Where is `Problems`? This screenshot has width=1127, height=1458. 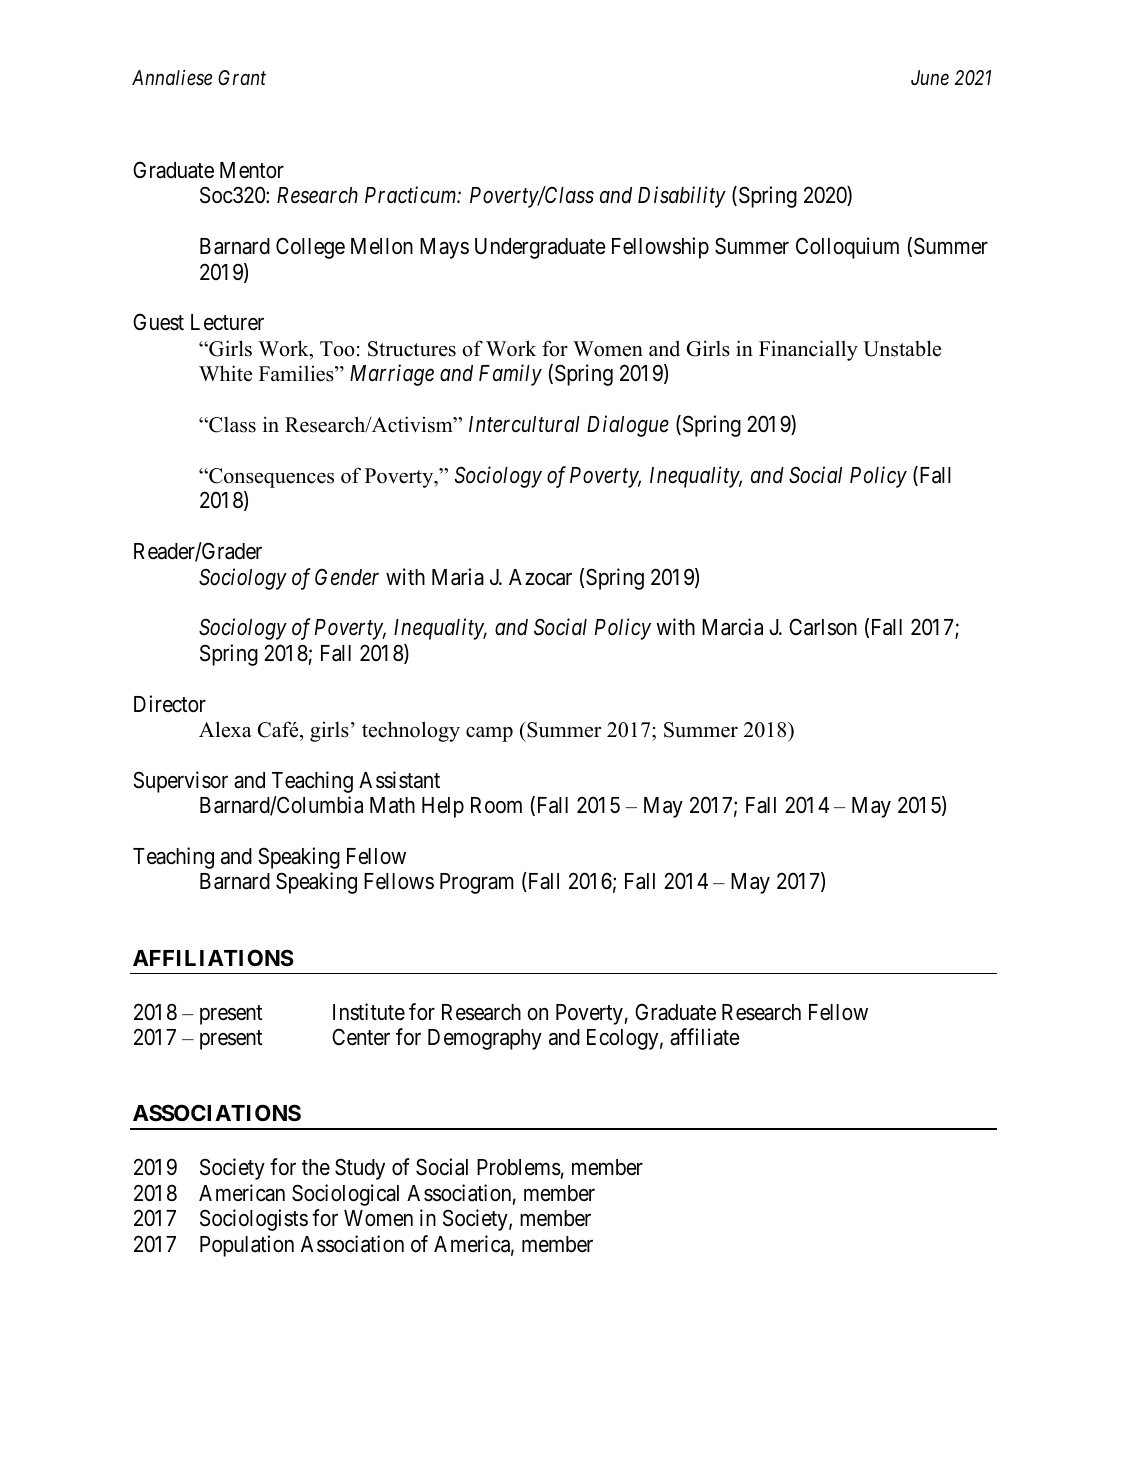 Problems is located at coordinates (519, 1167).
